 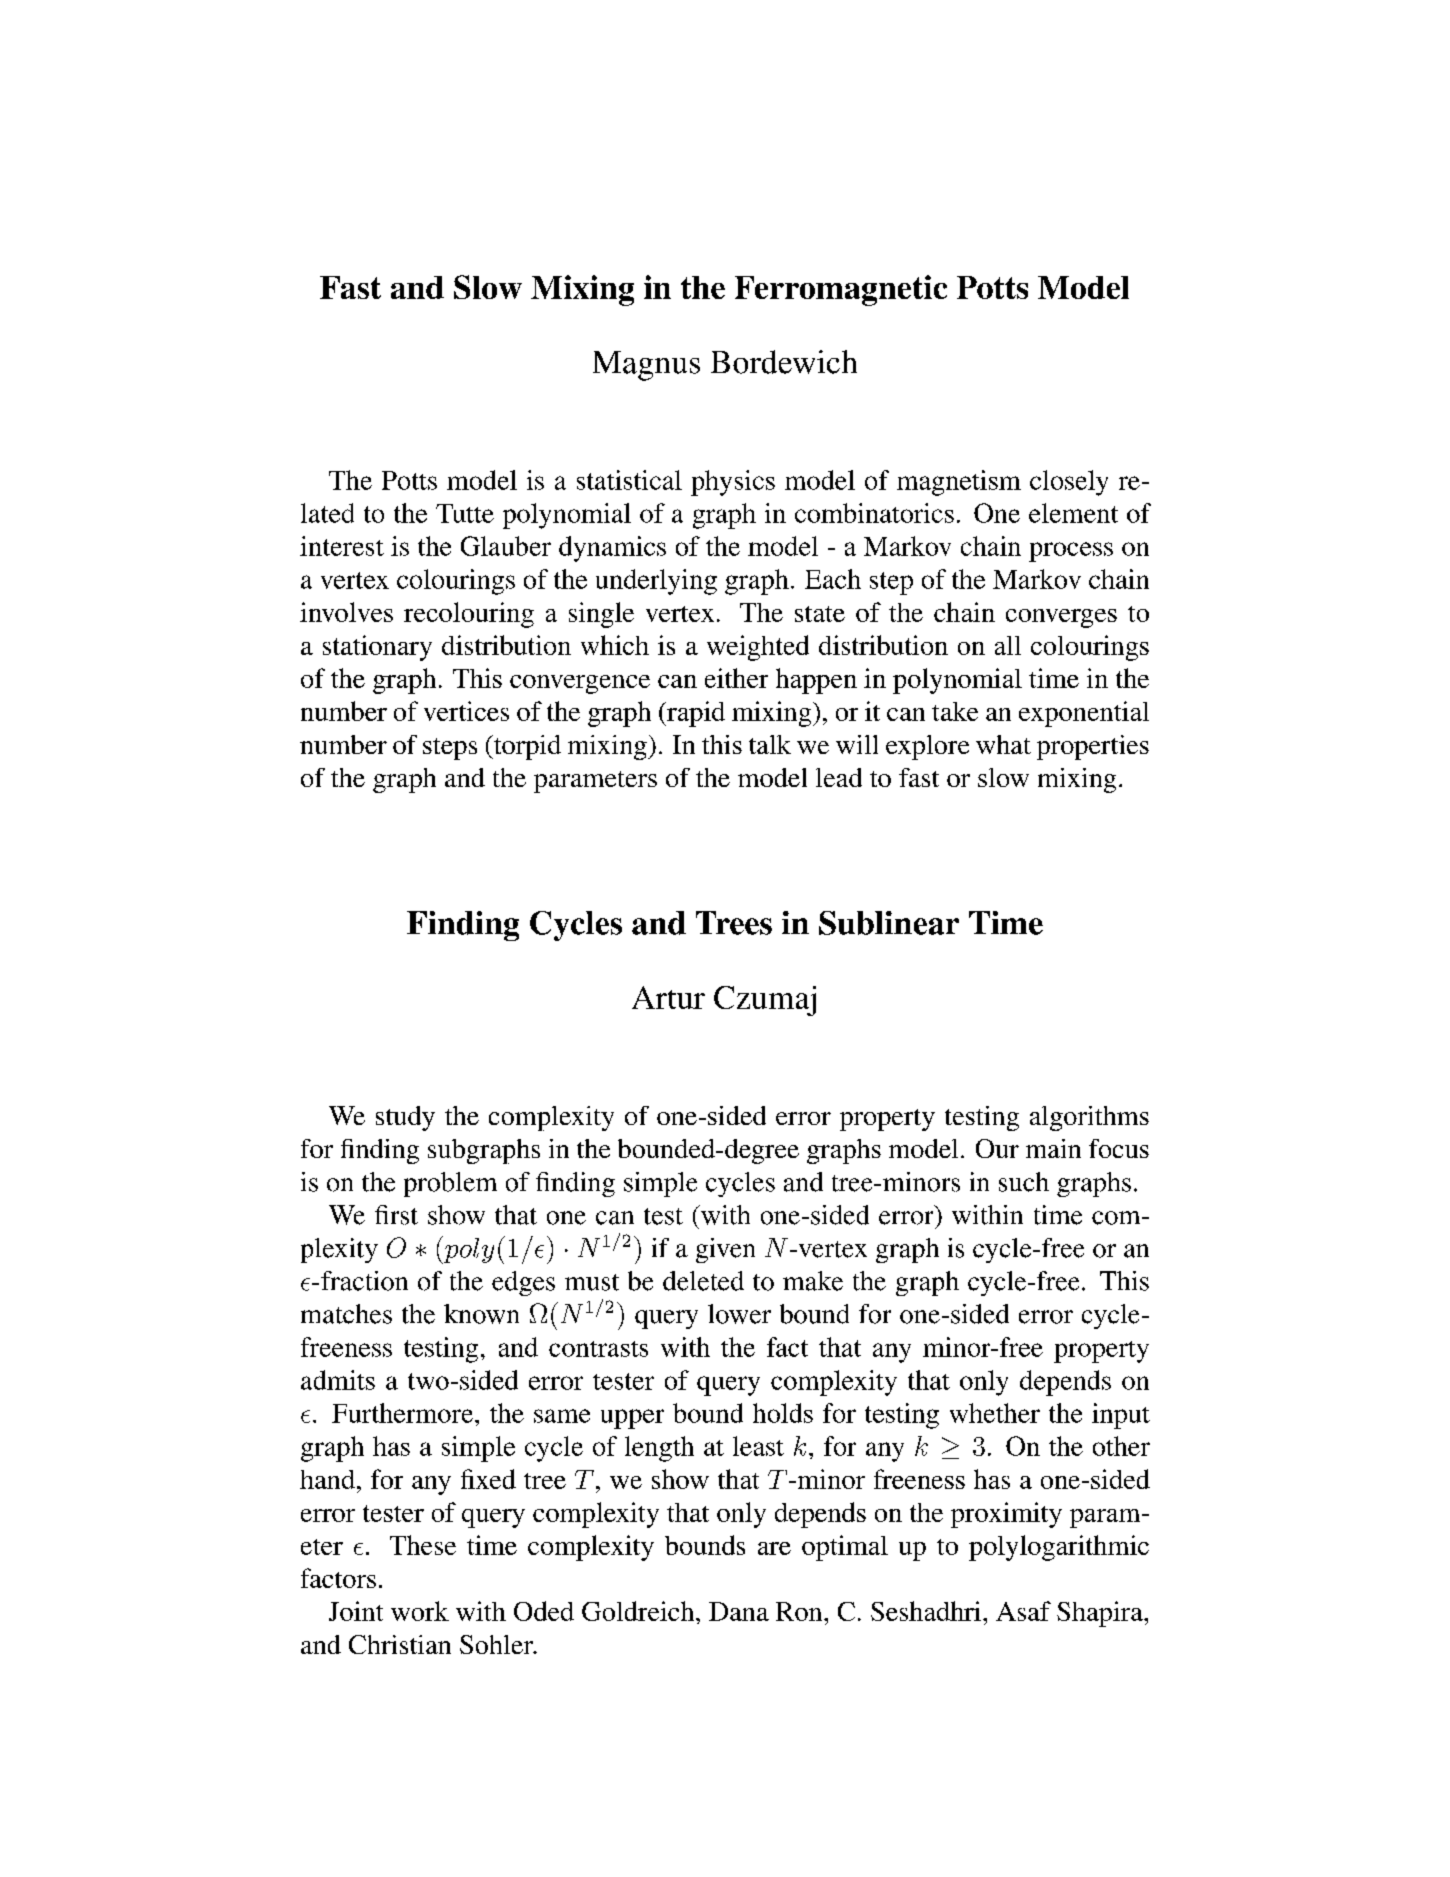 I want to click on all, so click(x=1008, y=645).
